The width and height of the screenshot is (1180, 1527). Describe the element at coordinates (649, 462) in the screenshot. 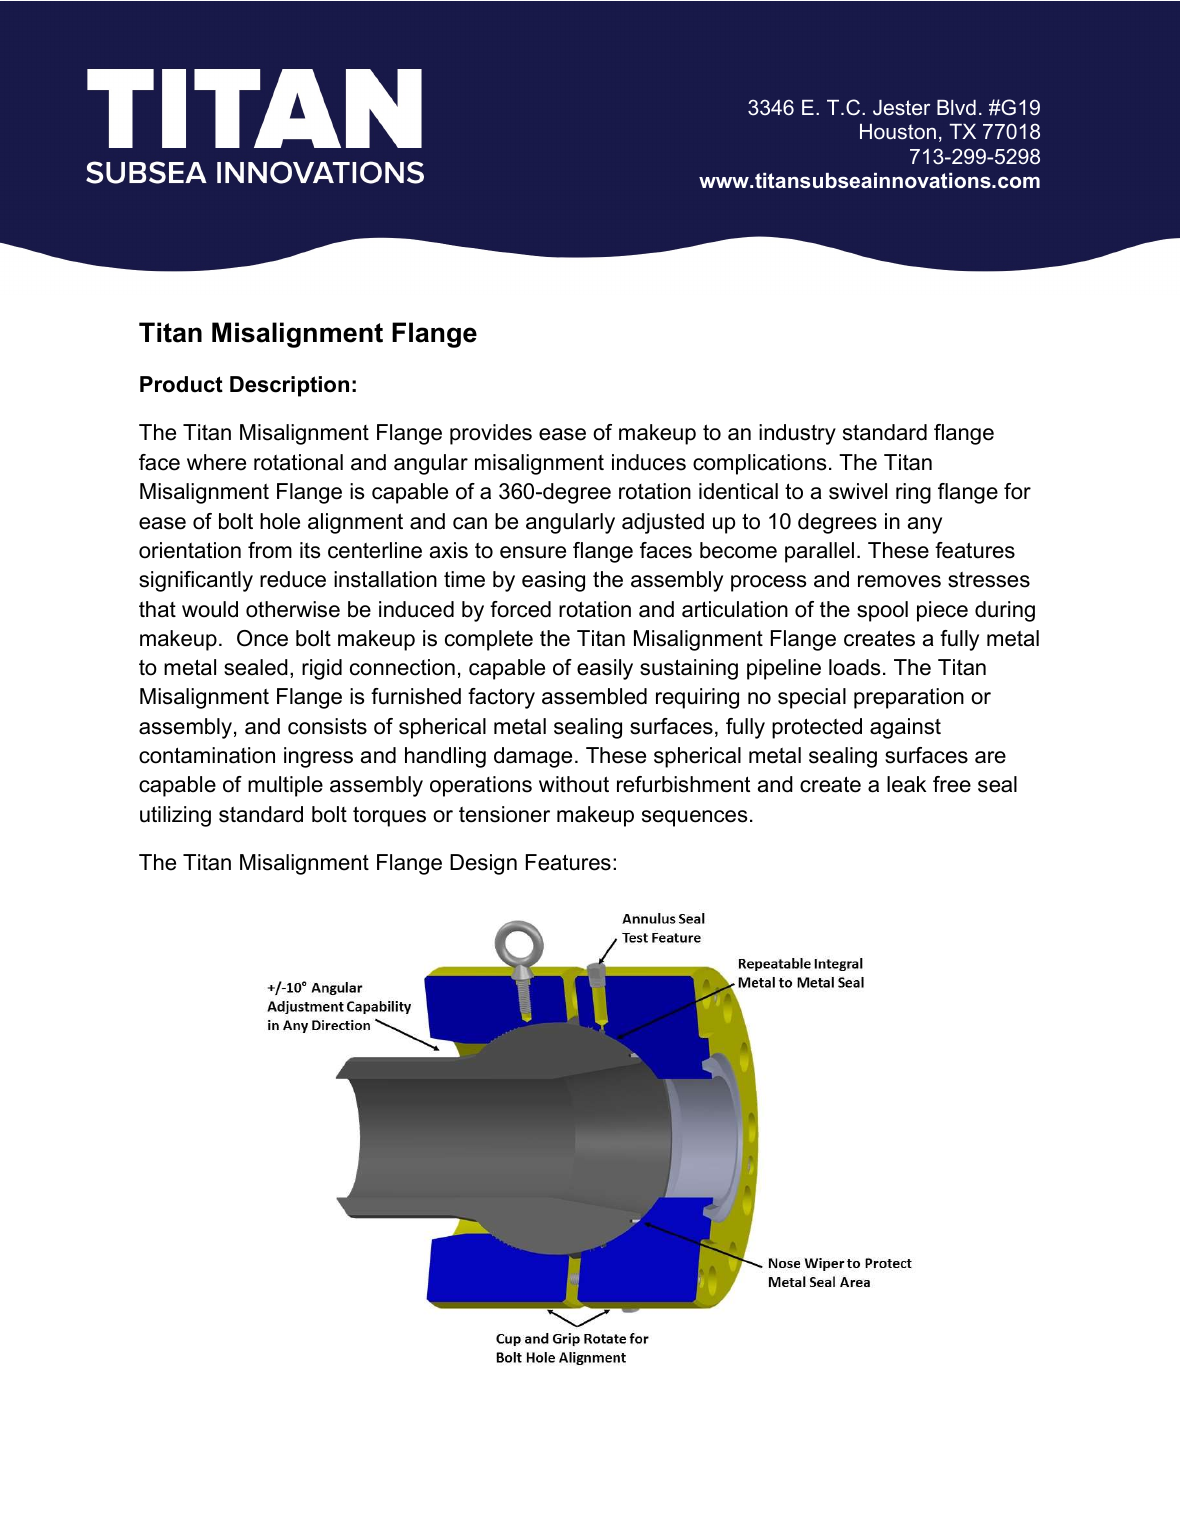

I see `induces` at that location.
